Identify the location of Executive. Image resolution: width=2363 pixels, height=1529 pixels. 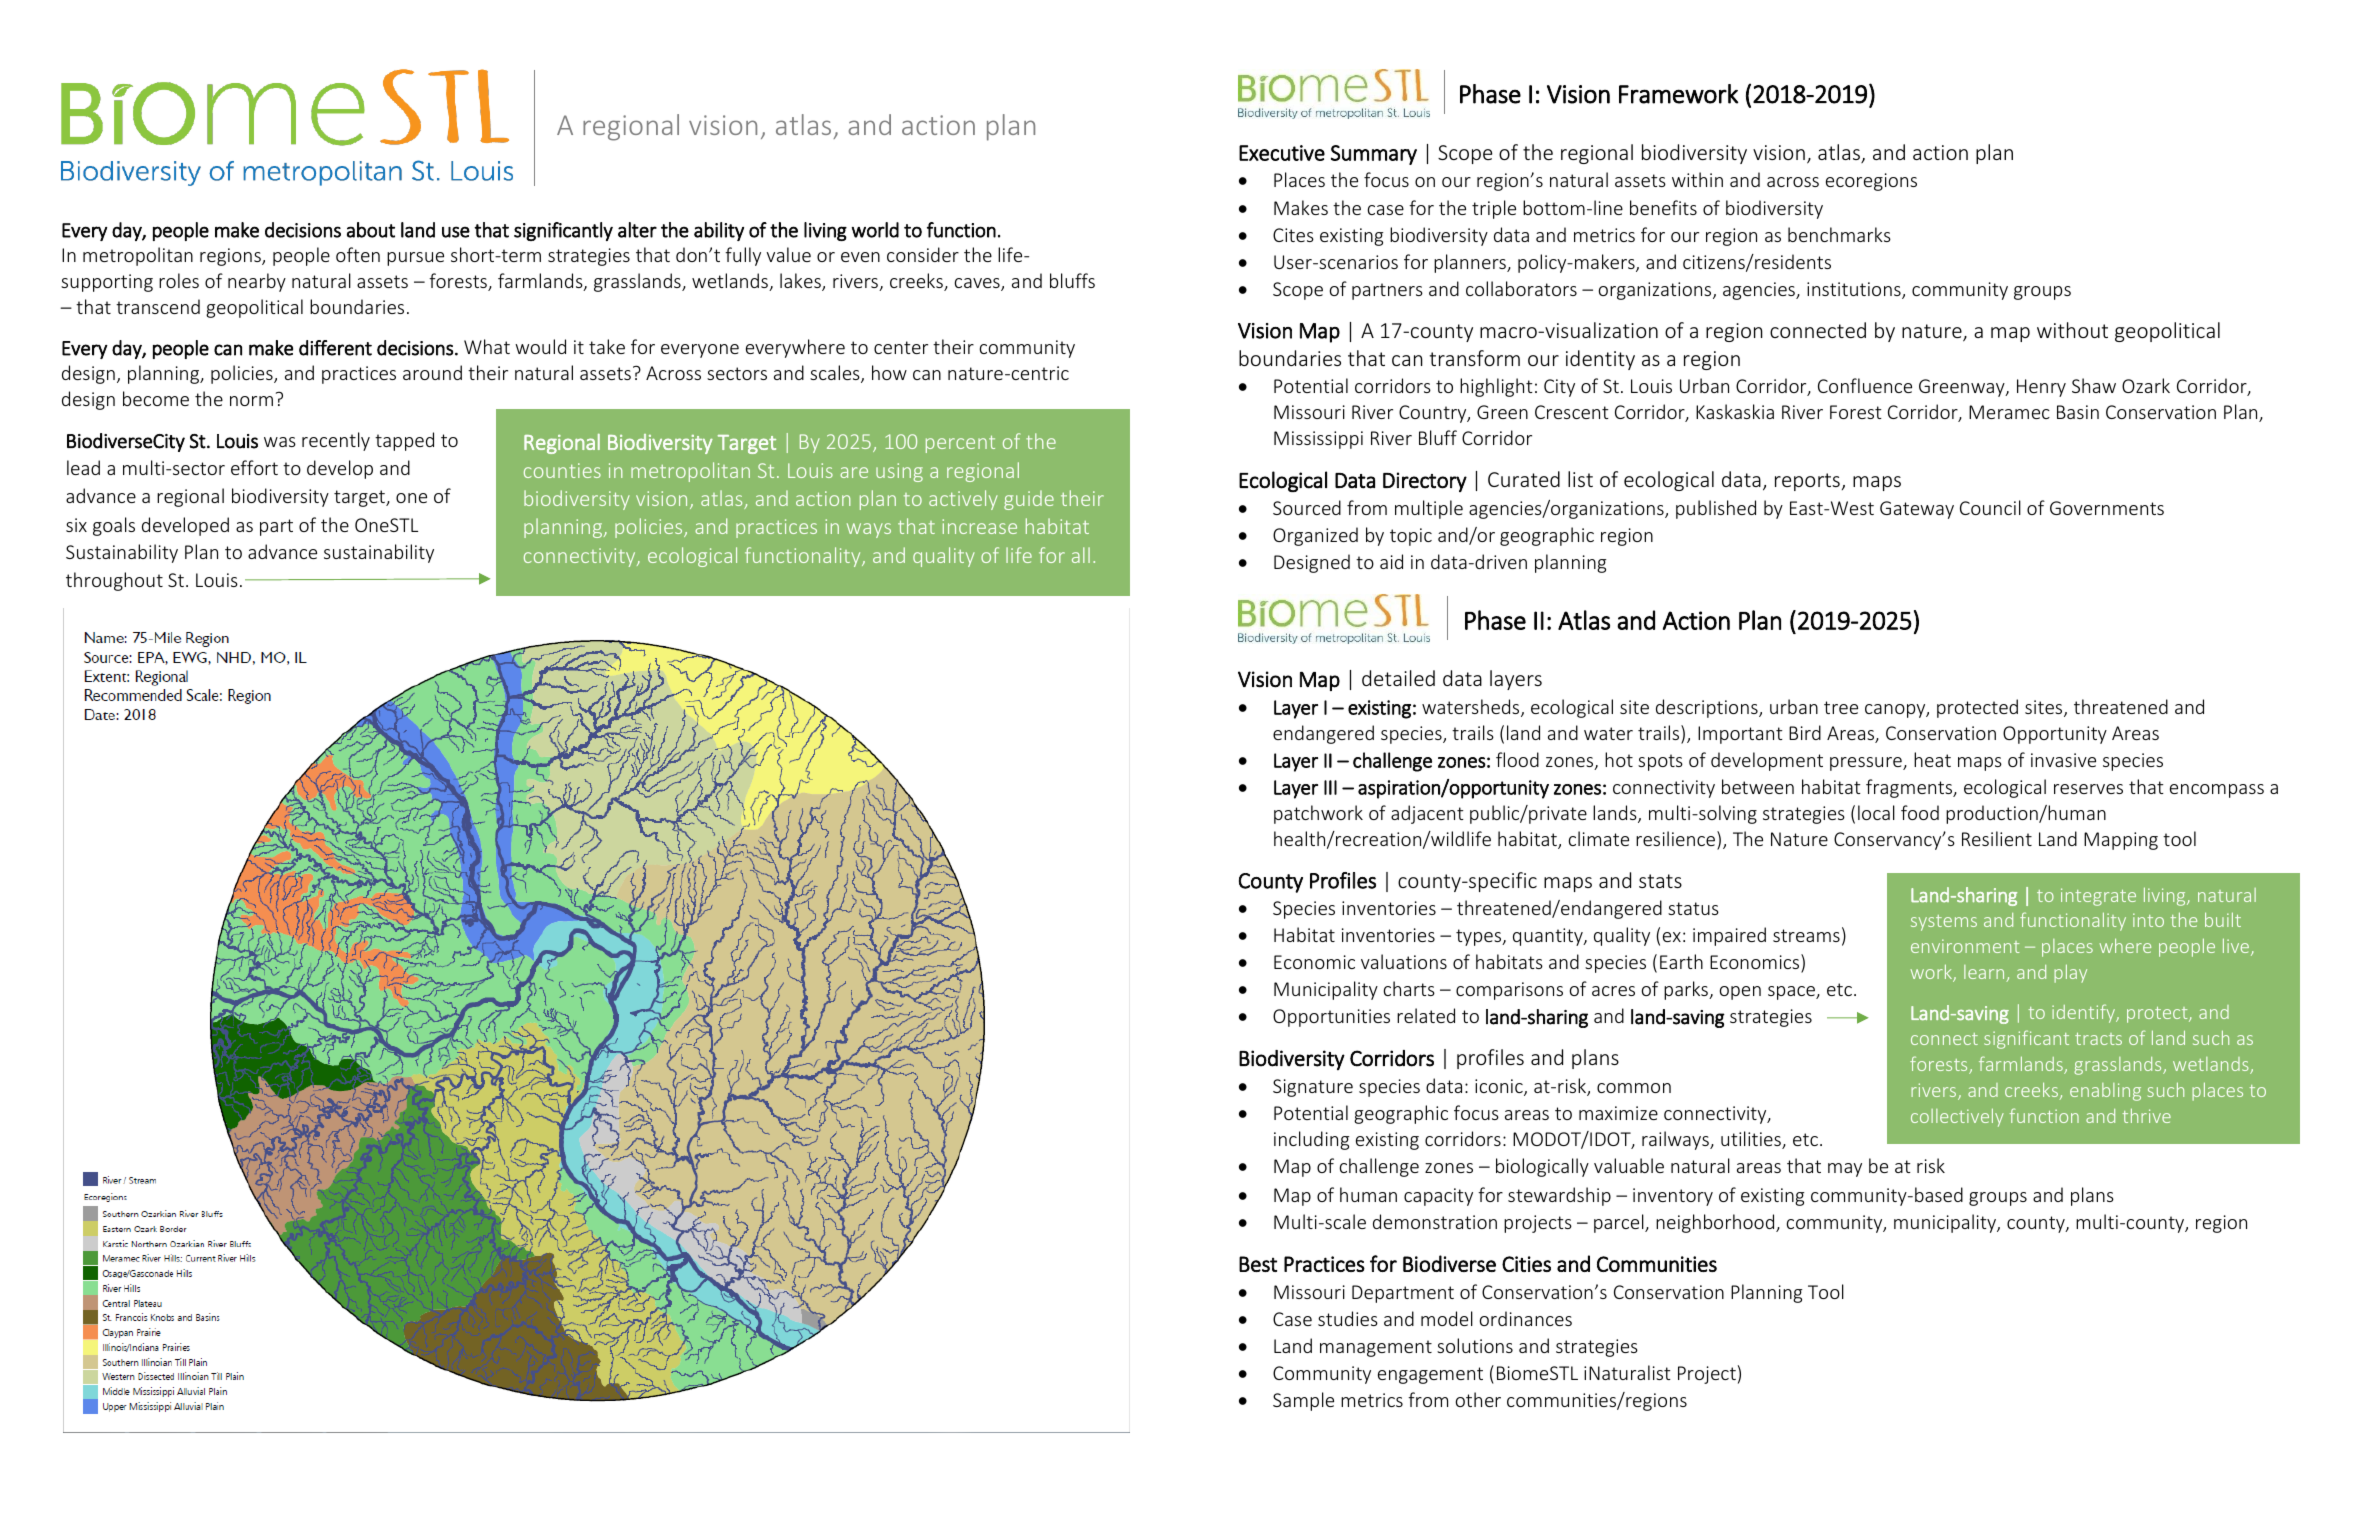
(1282, 153).
